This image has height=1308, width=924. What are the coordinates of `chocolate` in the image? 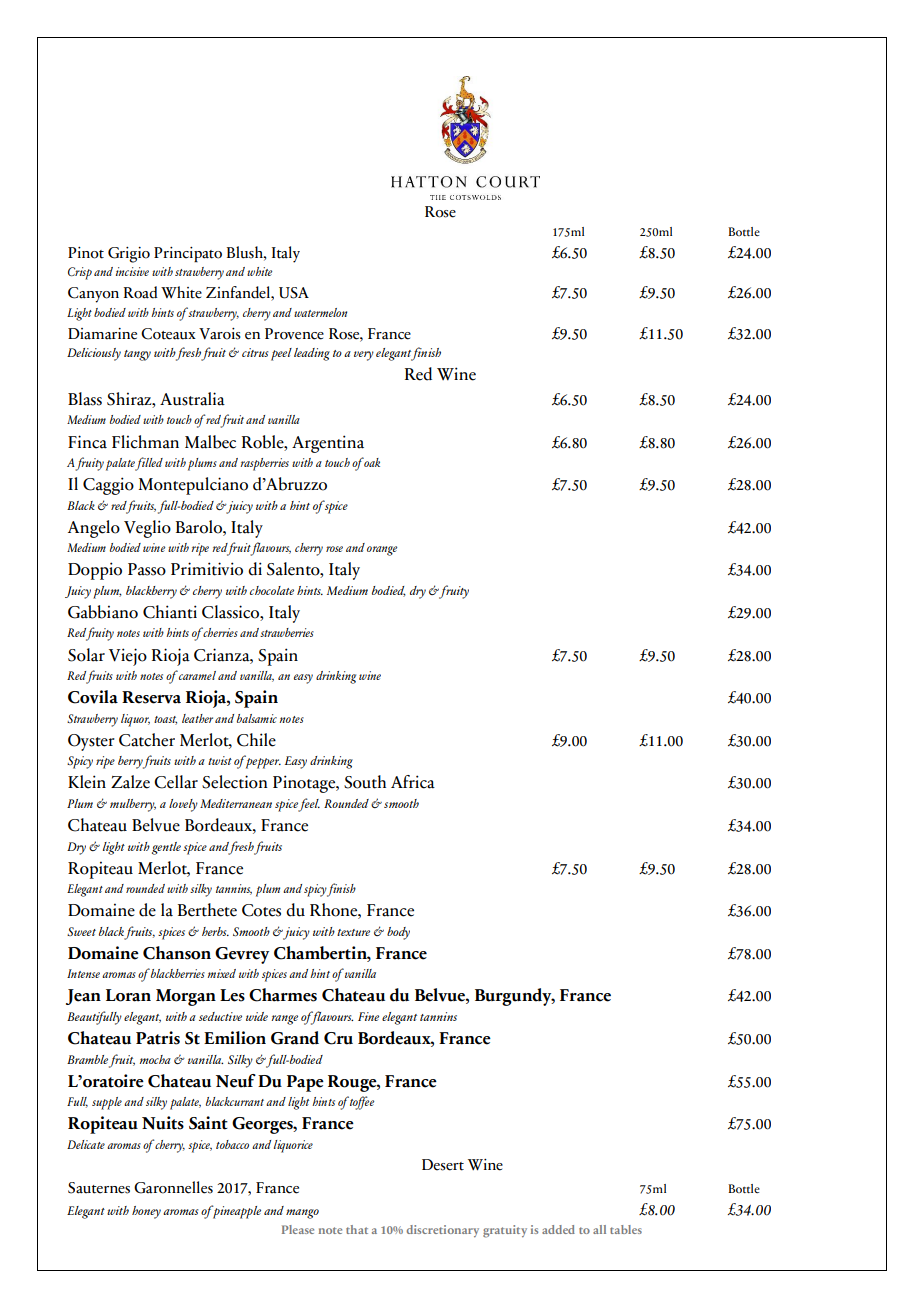 It's located at (272, 590).
